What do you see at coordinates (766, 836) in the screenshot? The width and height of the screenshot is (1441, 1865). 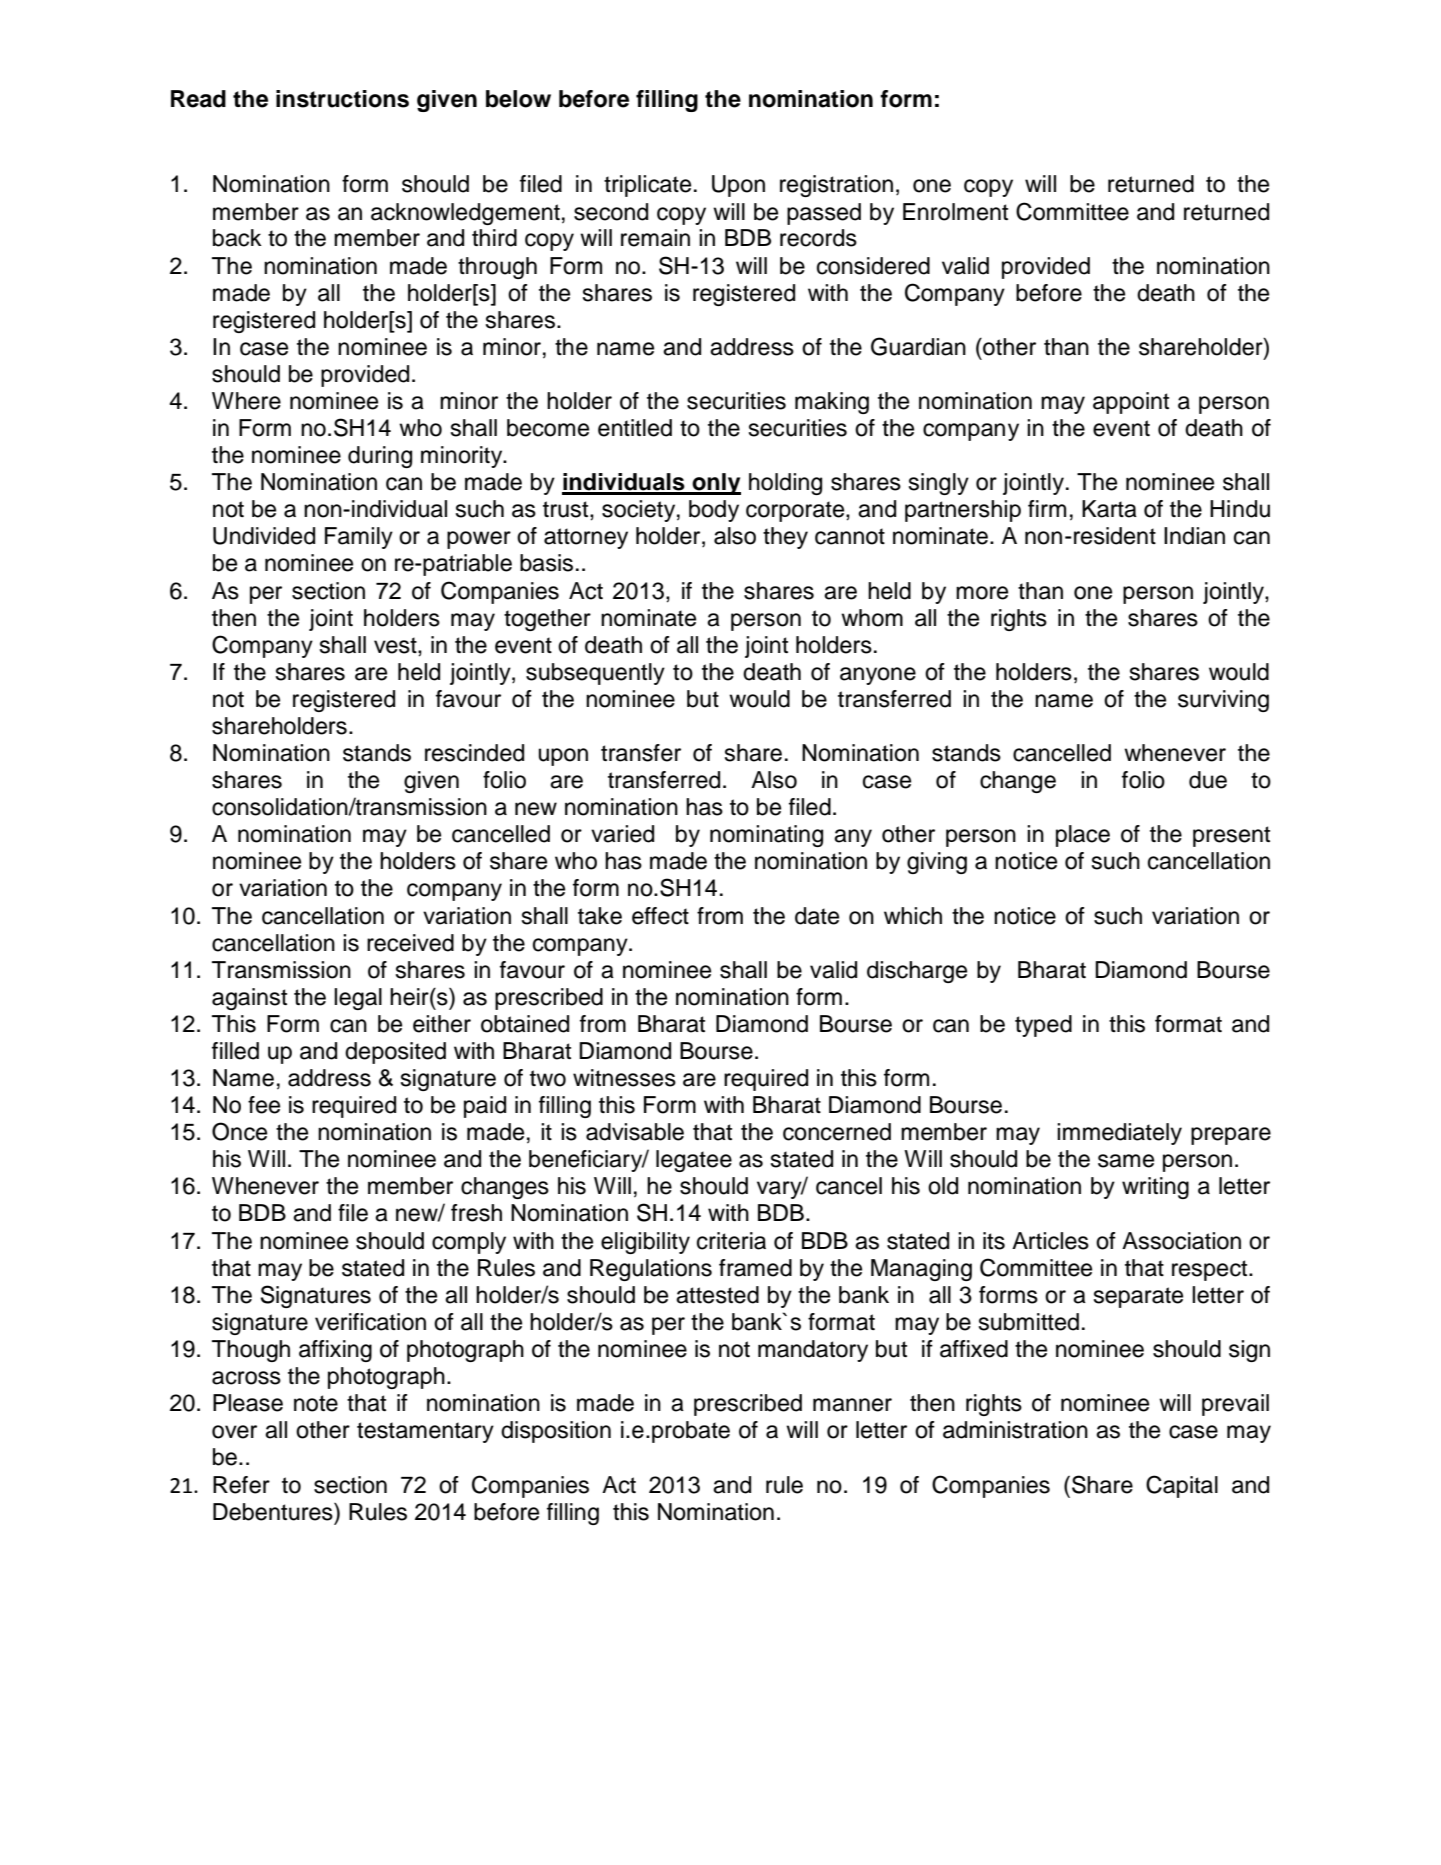 I see `nominating` at bounding box center [766, 836].
